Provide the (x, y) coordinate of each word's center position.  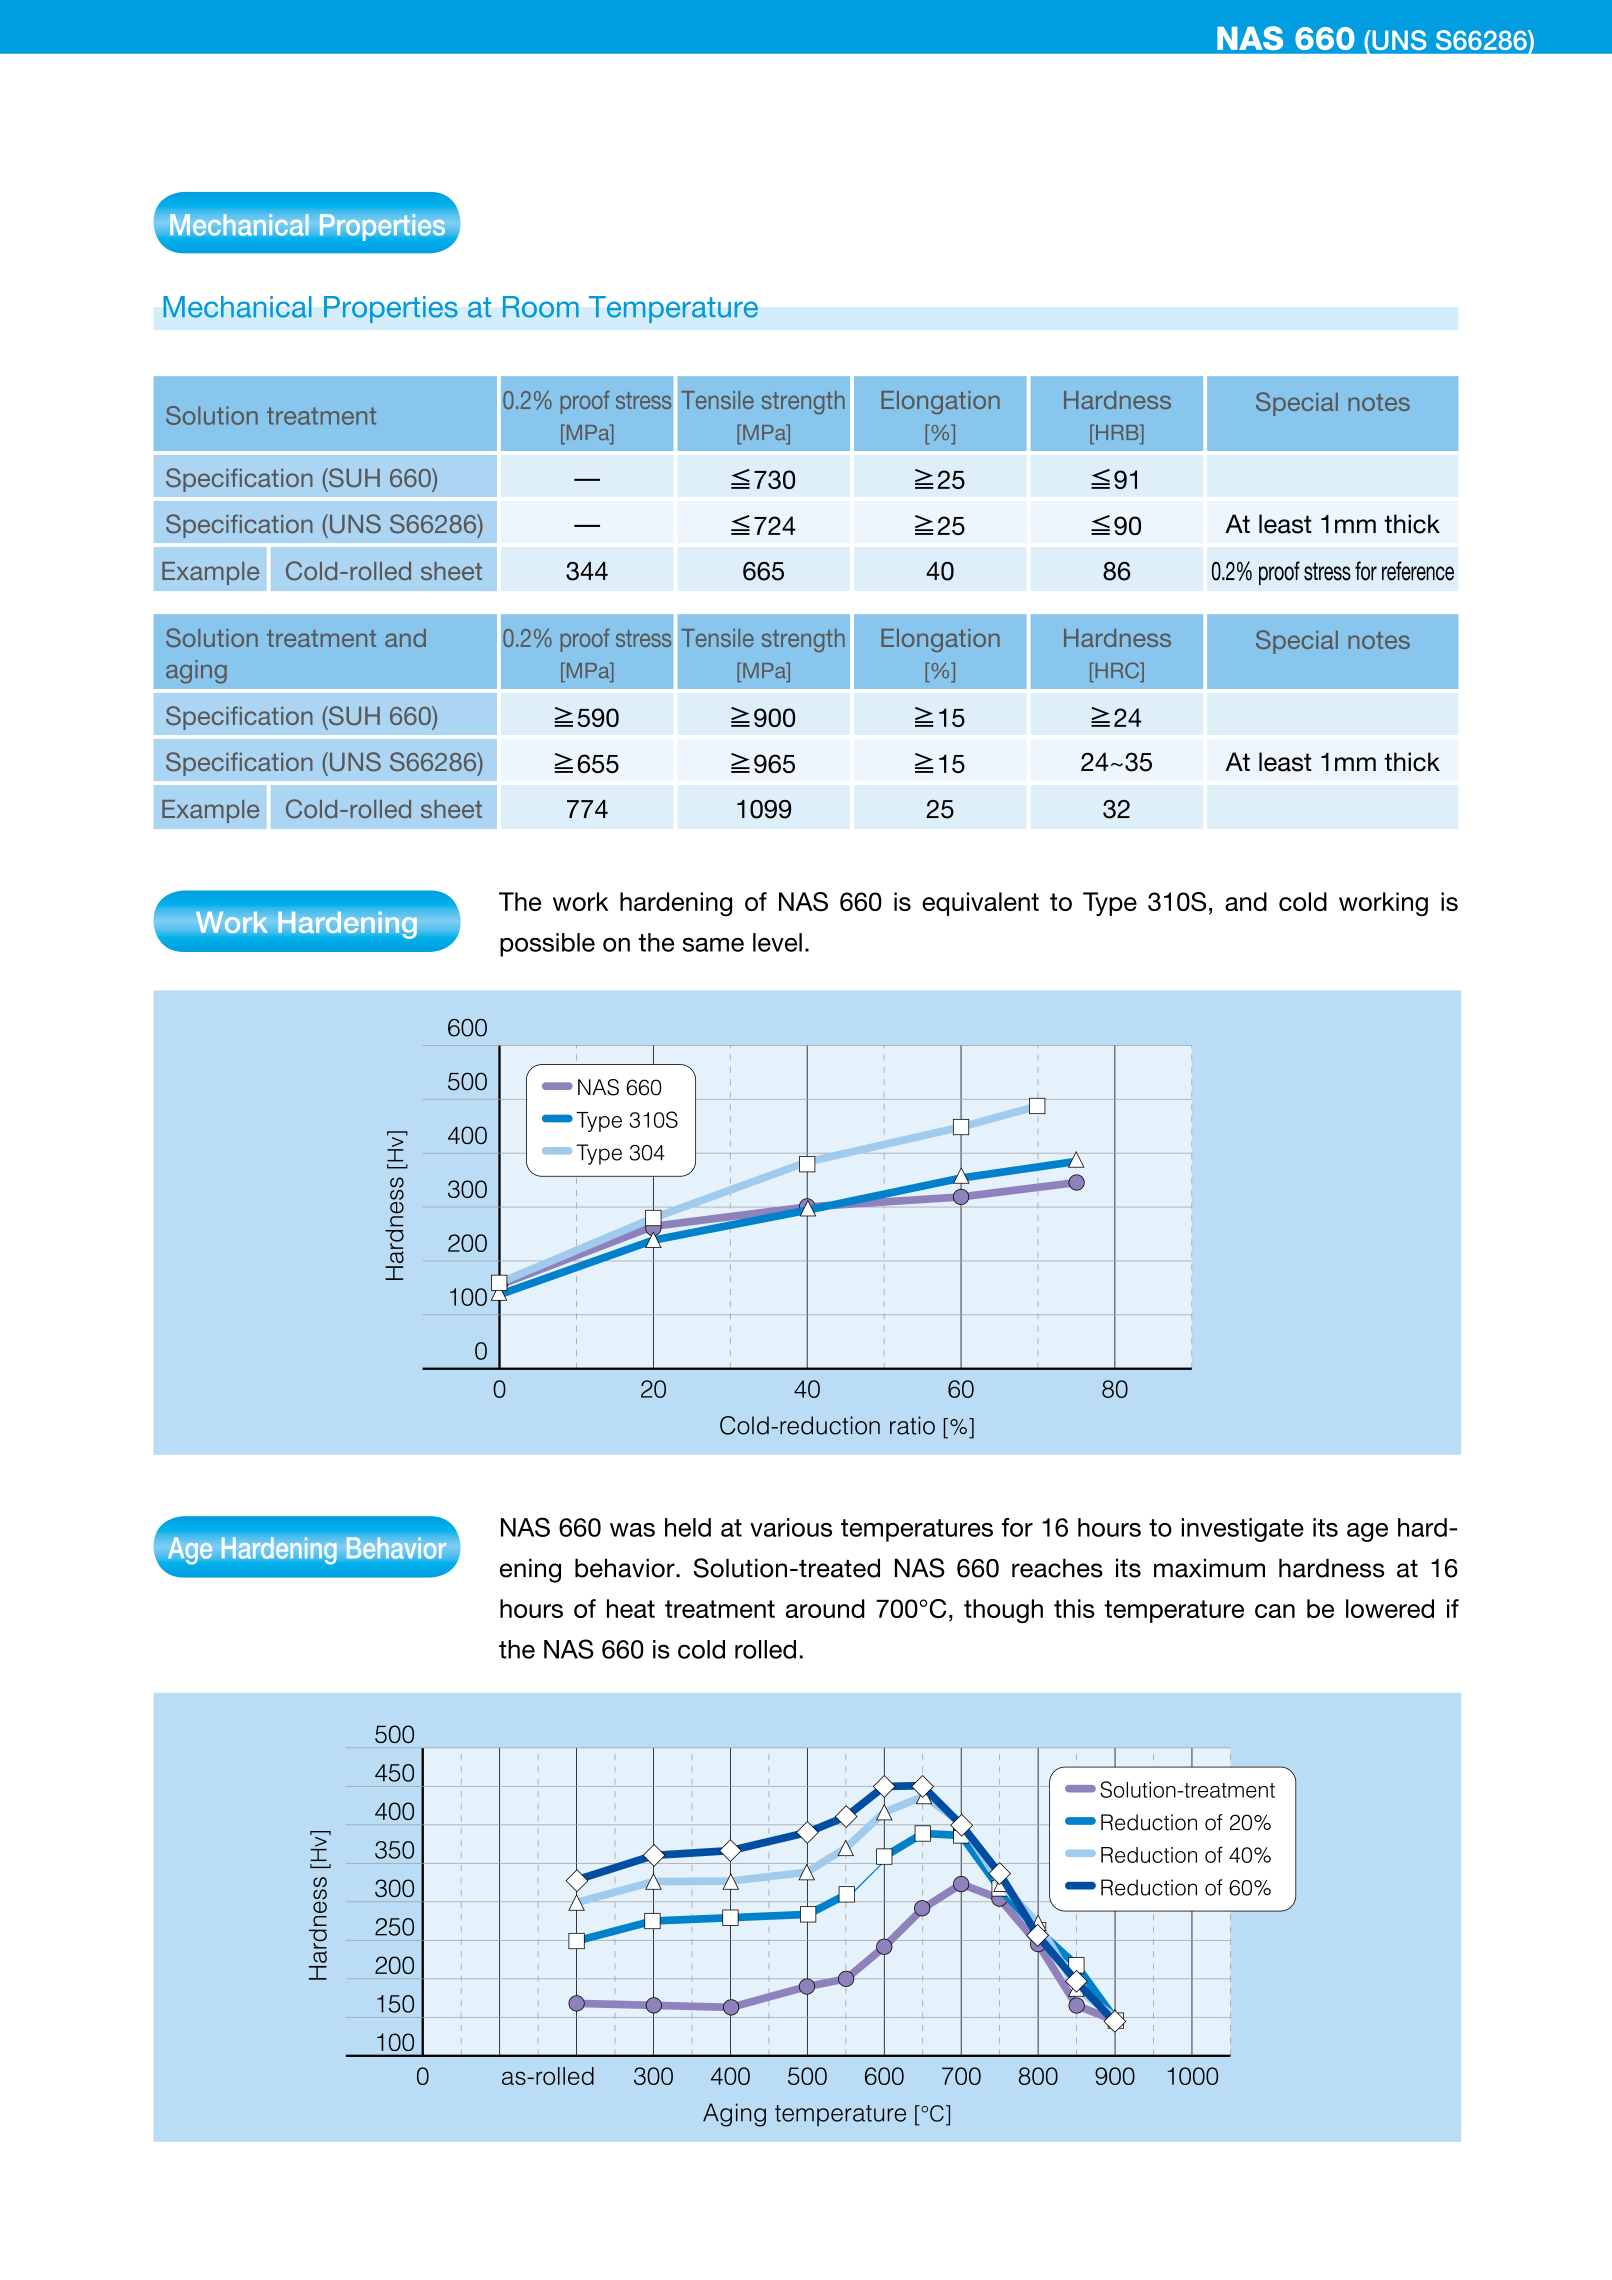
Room (541, 307)
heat (631, 1608)
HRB (1117, 432)
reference (1418, 571)
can (1275, 1611)
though (1003, 1611)
